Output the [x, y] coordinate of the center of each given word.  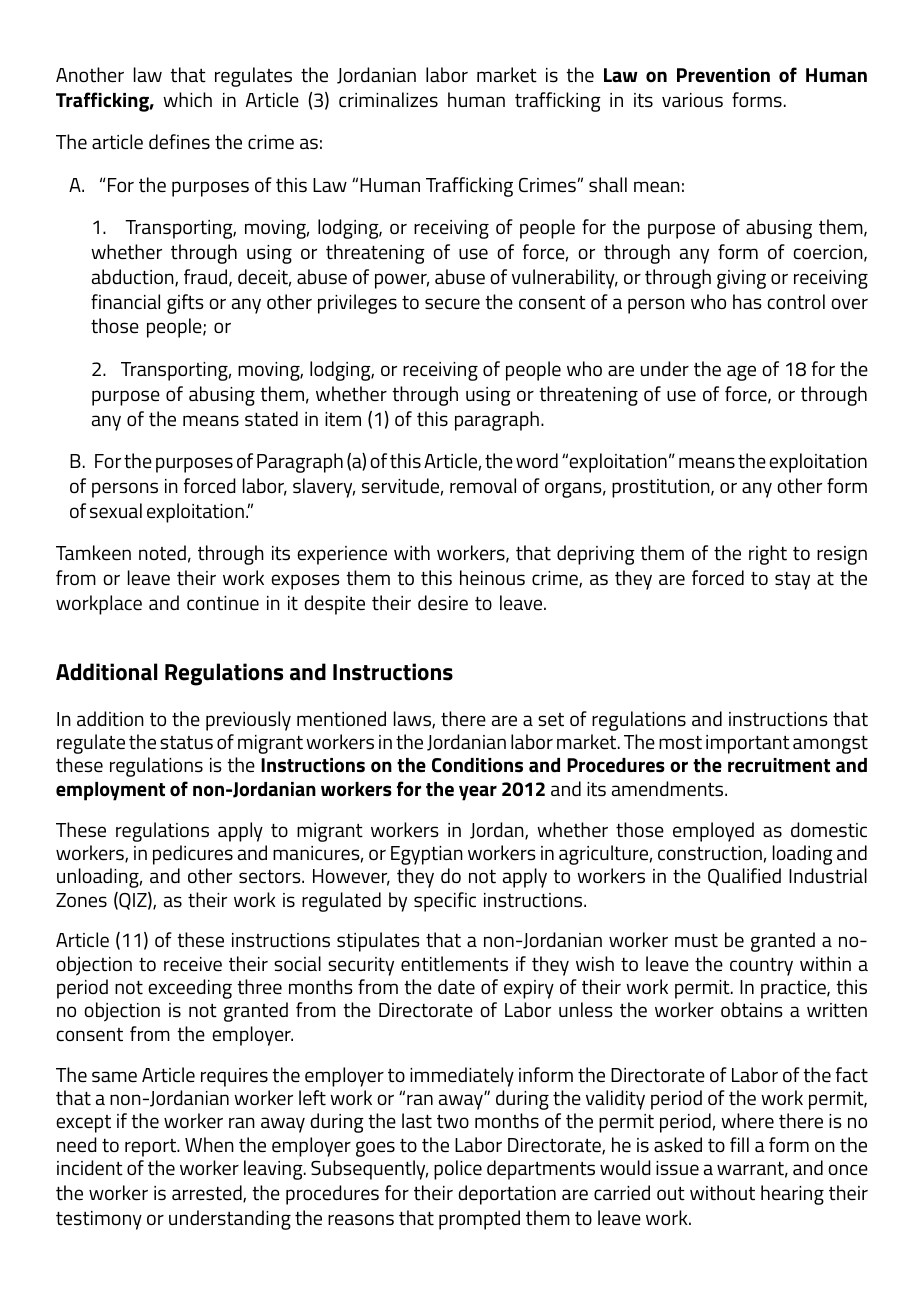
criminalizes [388, 99]
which [187, 99]
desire [443, 602]
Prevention [723, 75]
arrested [208, 1194]
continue [223, 603]
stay [792, 581]
